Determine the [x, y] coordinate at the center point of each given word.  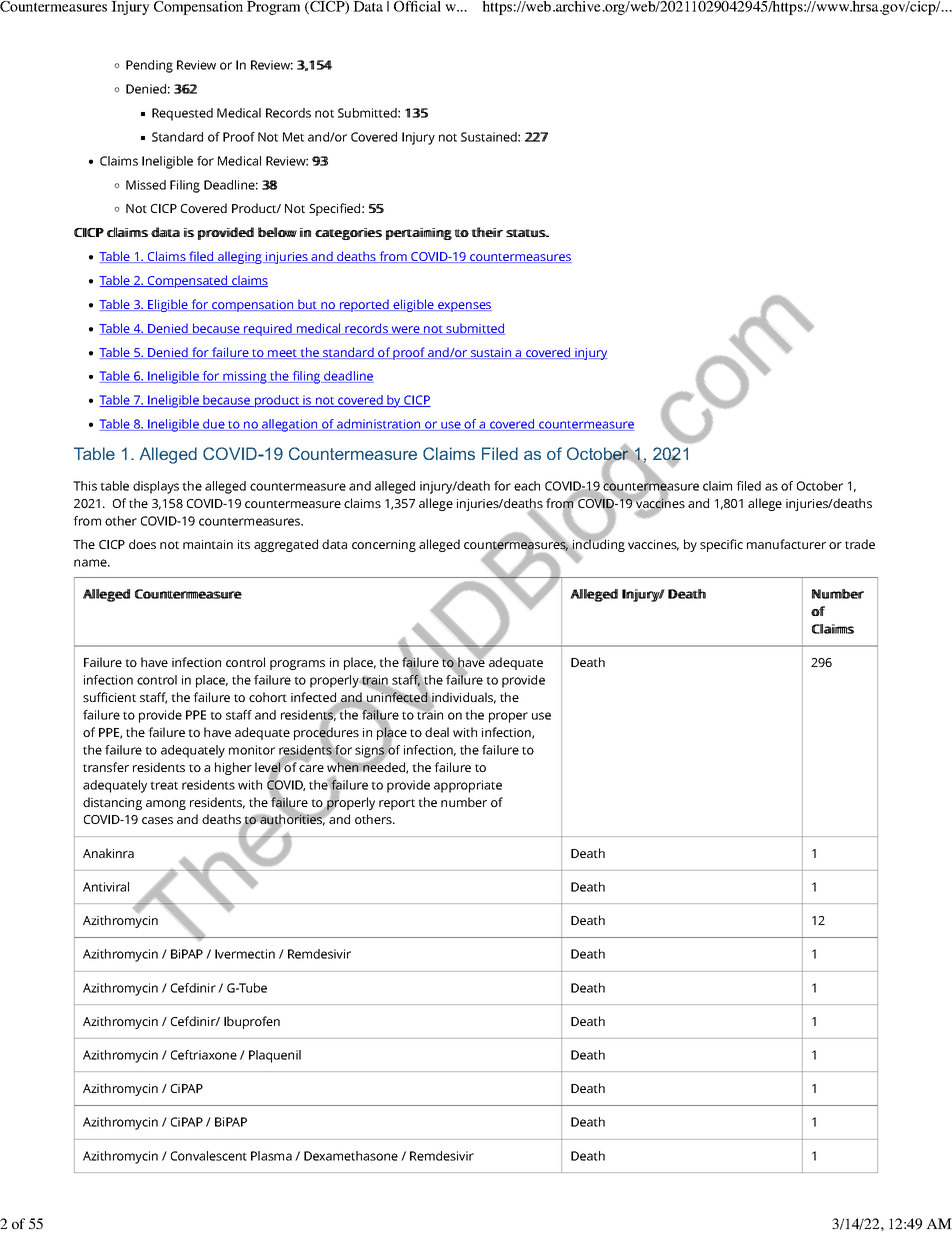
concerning [384, 546]
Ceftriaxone [204, 1055]
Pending [149, 66]
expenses [464, 307]
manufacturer [786, 544]
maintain [208, 544]
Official [417, 6]
